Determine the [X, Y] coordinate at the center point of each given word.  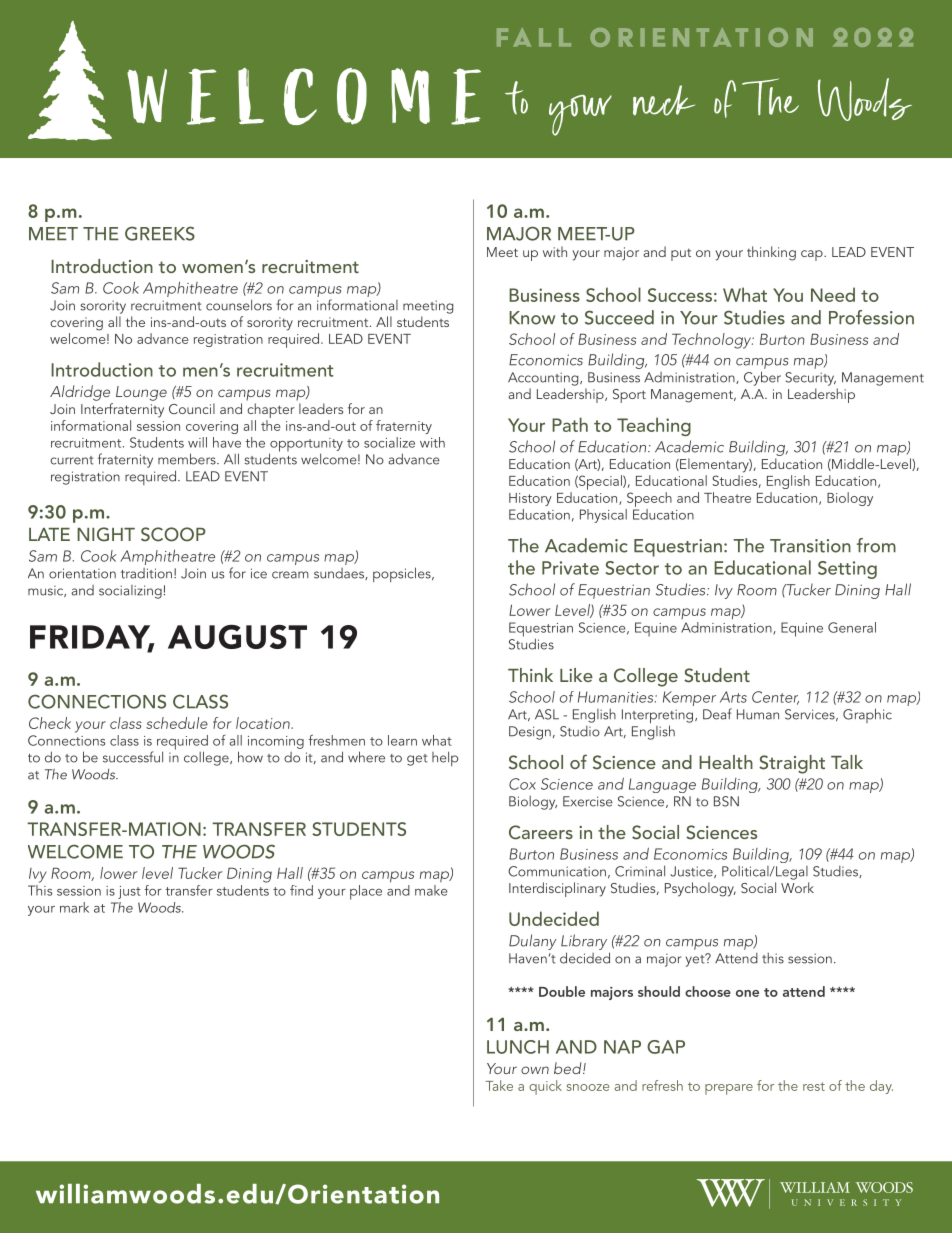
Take [499, 1085]
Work [797, 887]
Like [576, 675]
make [431, 890]
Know [532, 318]
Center [775, 698]
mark [74, 907]
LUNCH [518, 1047]
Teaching [654, 426]
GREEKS [160, 233]
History [530, 499]
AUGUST [237, 637]
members [188, 459]
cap [813, 255]
